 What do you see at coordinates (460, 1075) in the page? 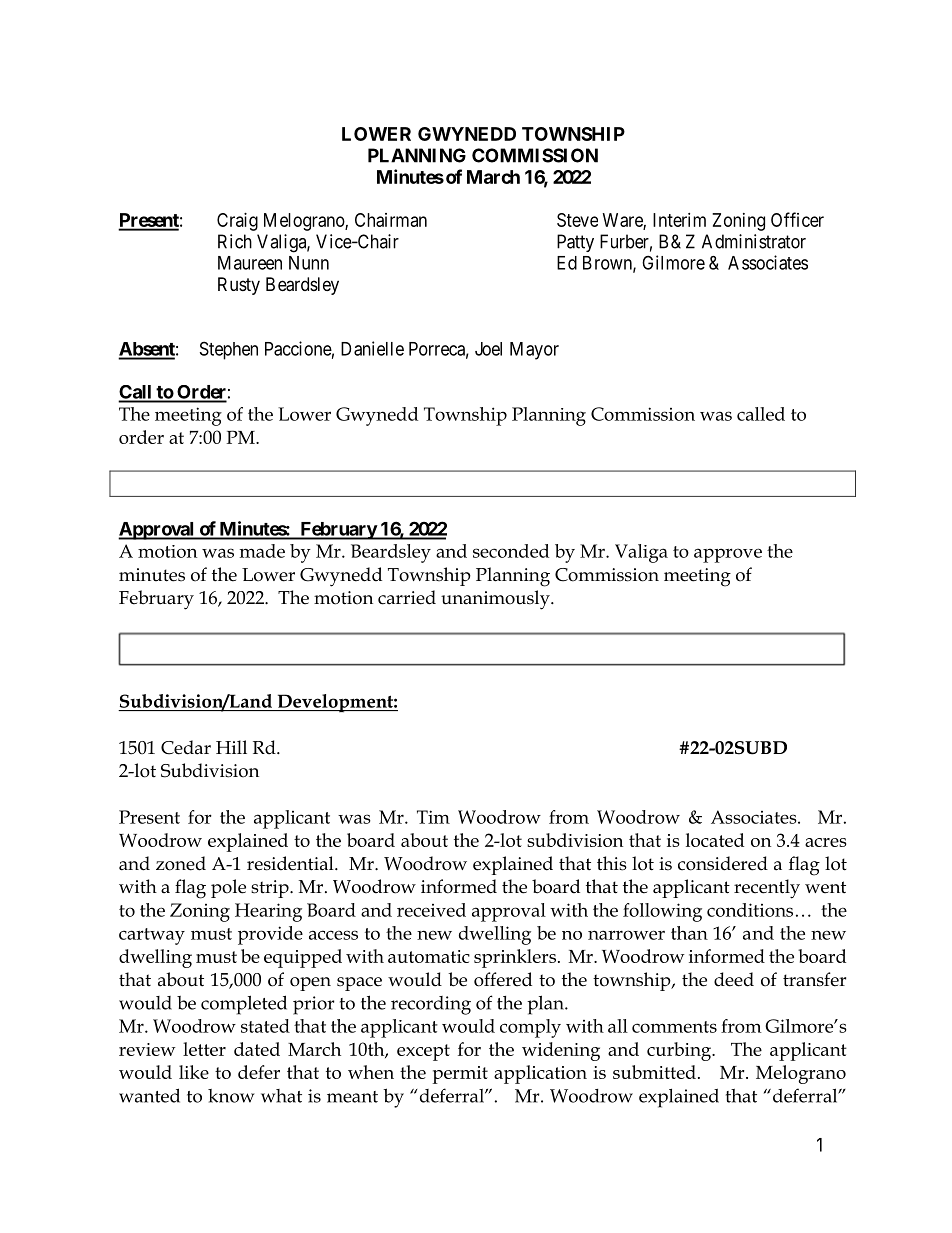
I see `permit` at bounding box center [460, 1075].
